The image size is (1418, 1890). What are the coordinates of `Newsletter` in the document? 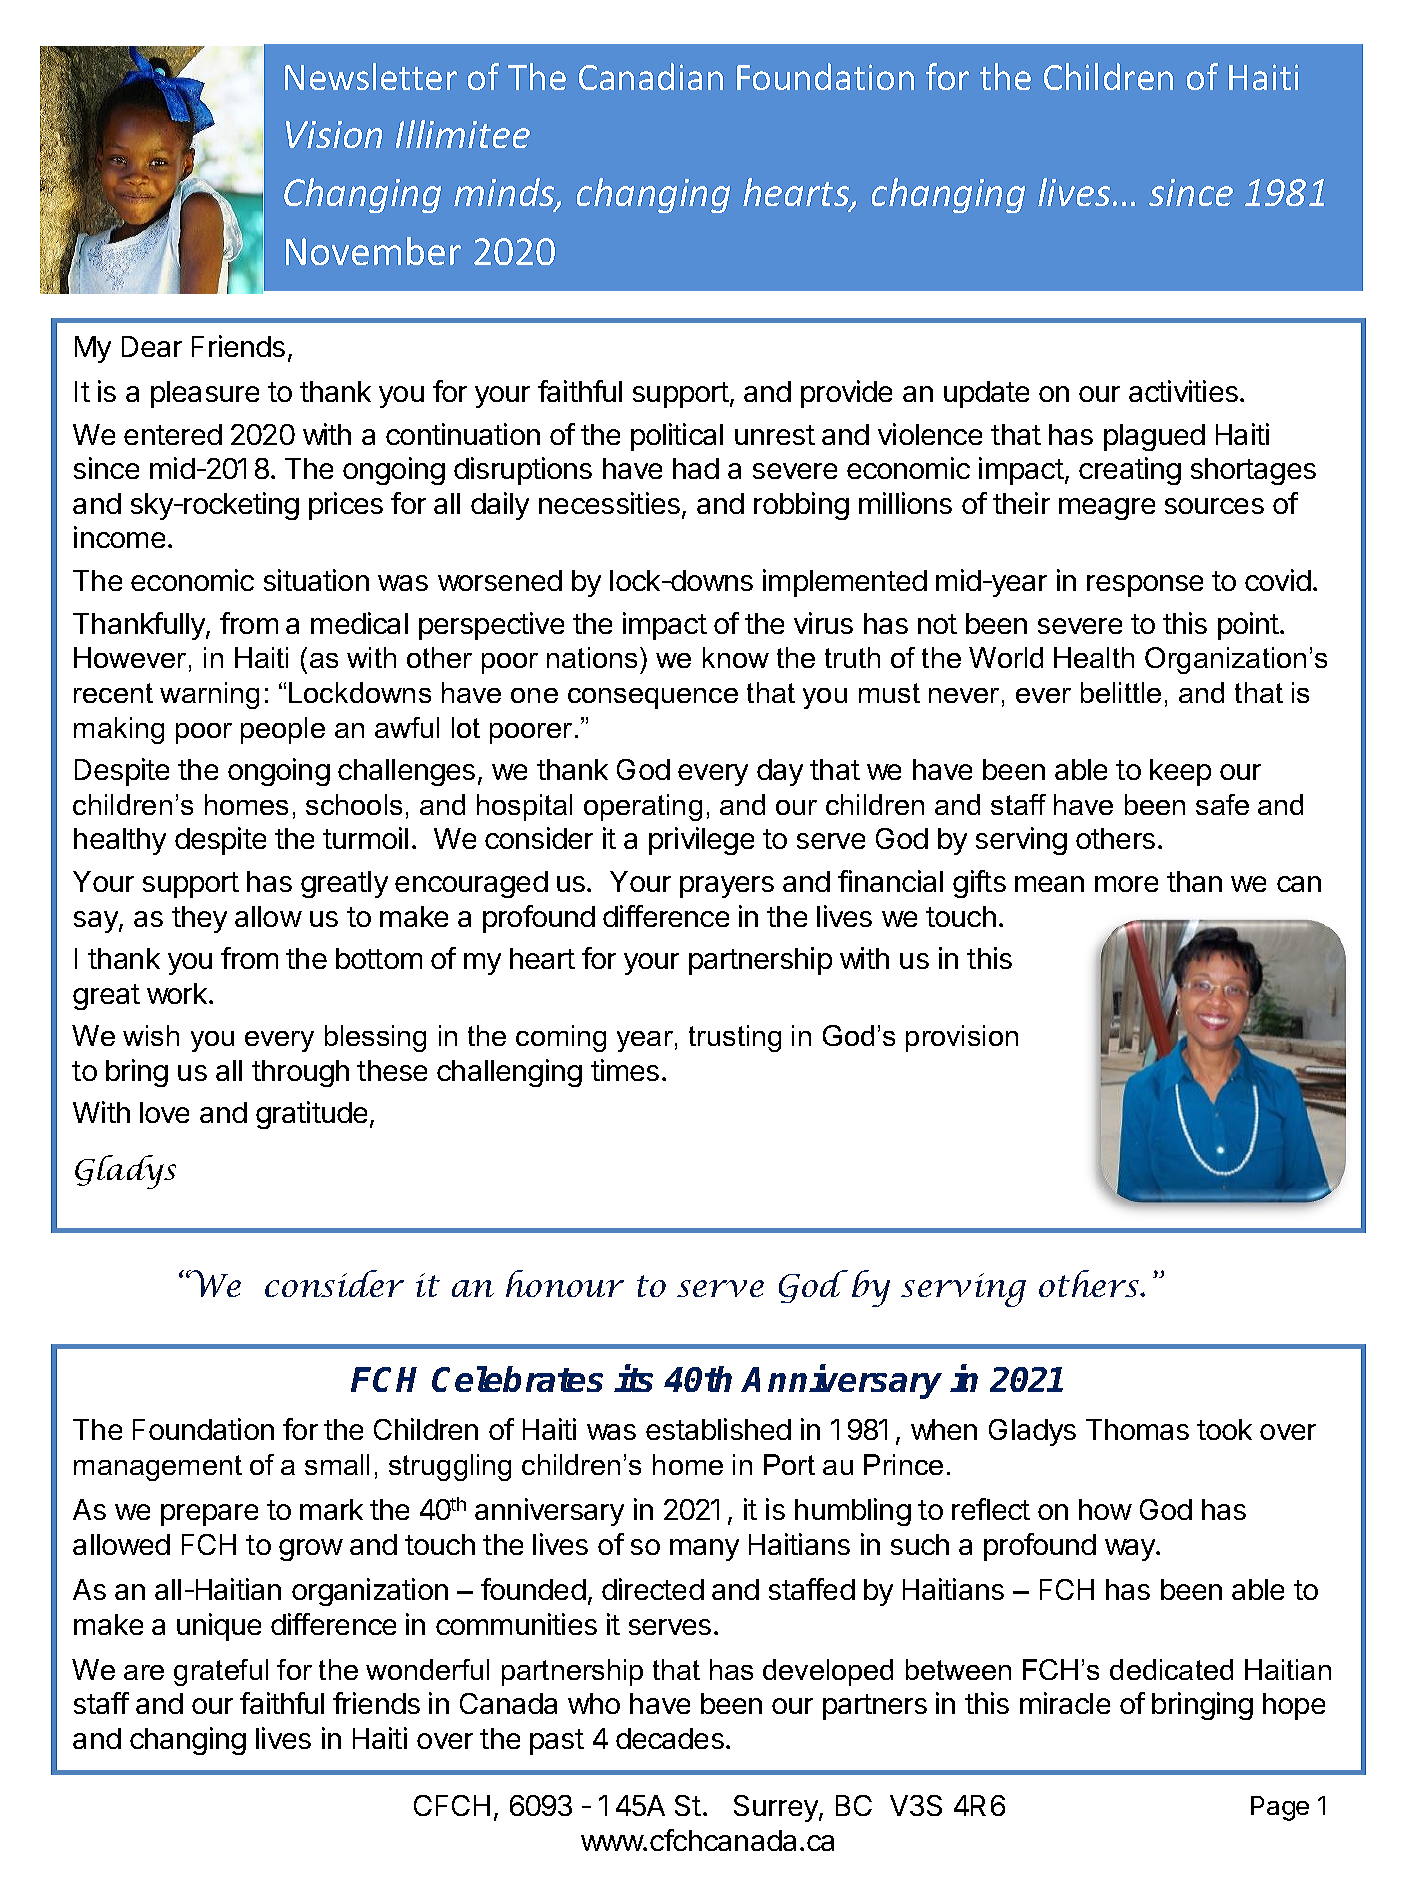 It's located at (371, 76).
